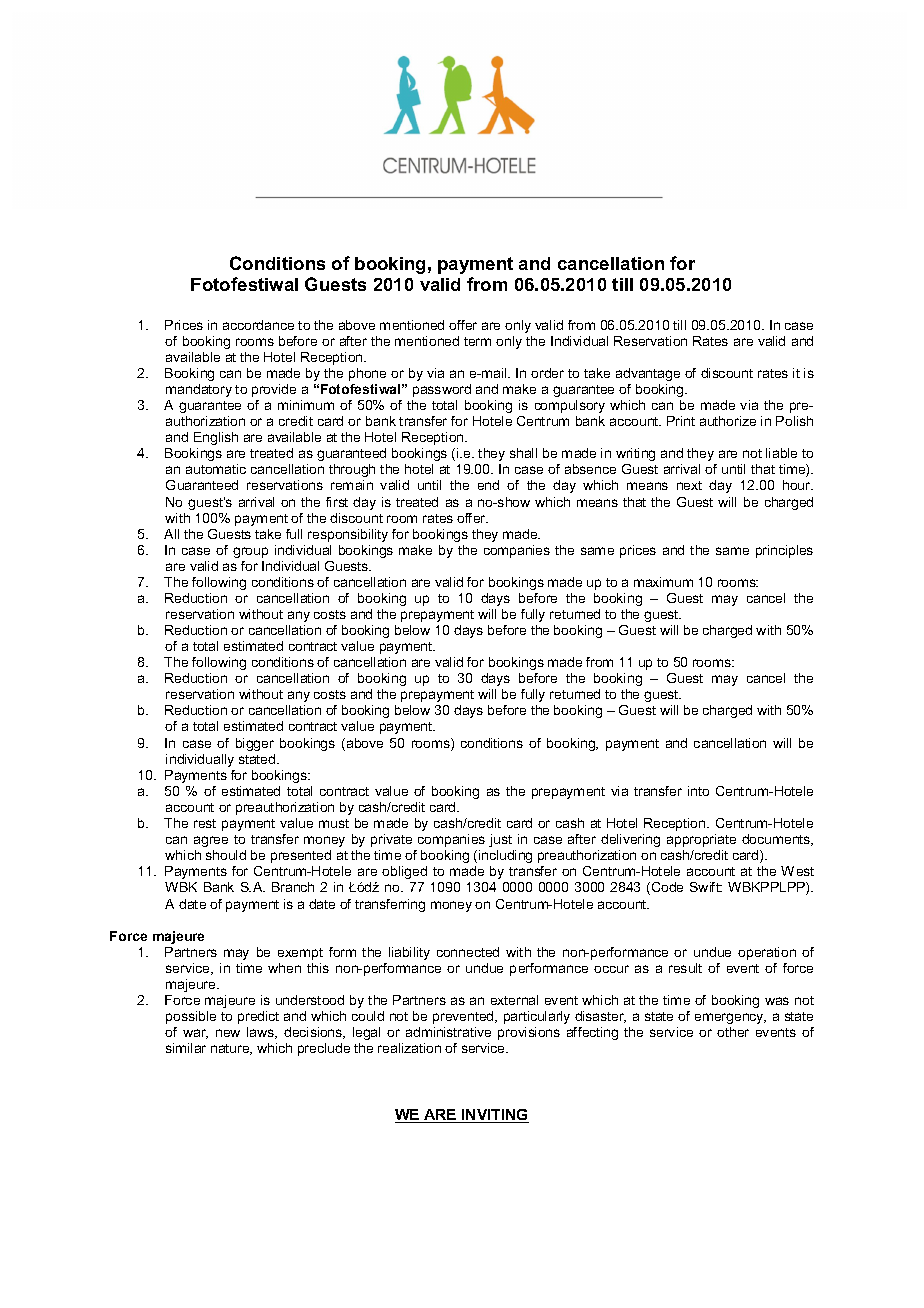  What do you see at coordinates (231, 1049) in the image?
I see `nature` at bounding box center [231, 1049].
